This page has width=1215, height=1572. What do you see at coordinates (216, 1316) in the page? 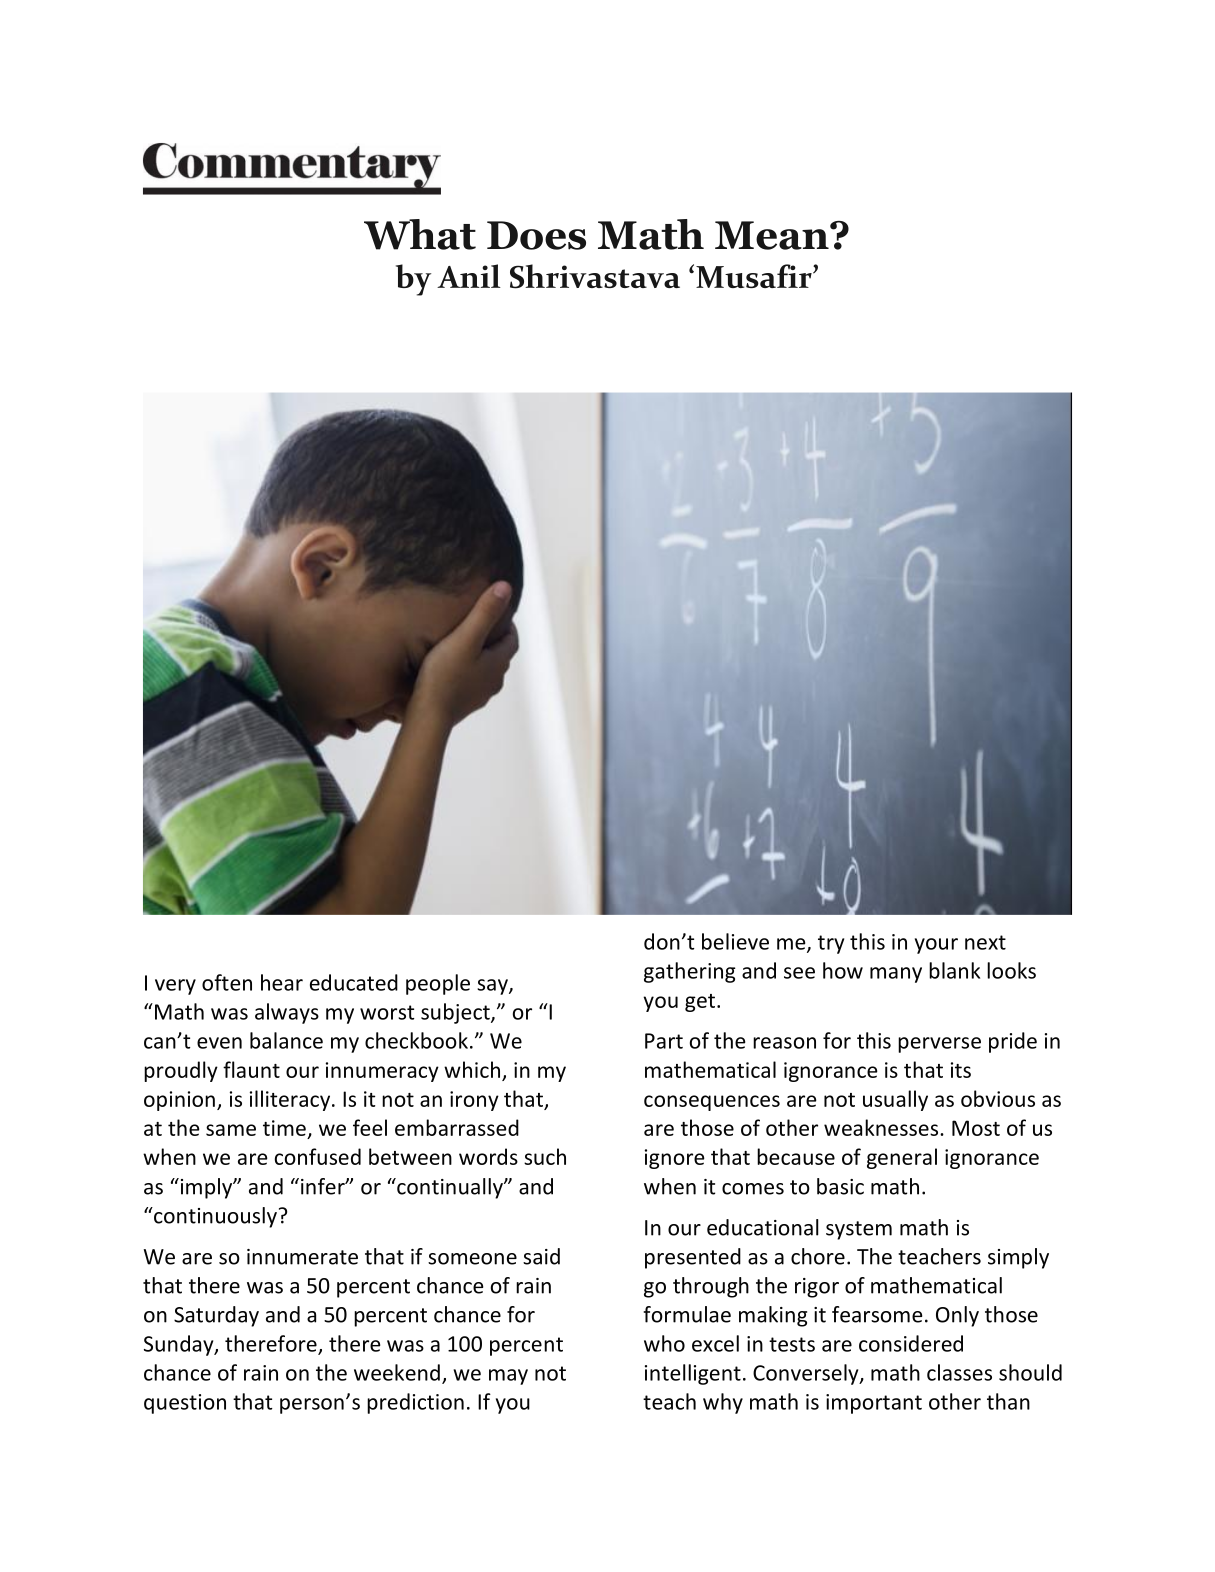
I see `Saturday` at bounding box center [216, 1316].
